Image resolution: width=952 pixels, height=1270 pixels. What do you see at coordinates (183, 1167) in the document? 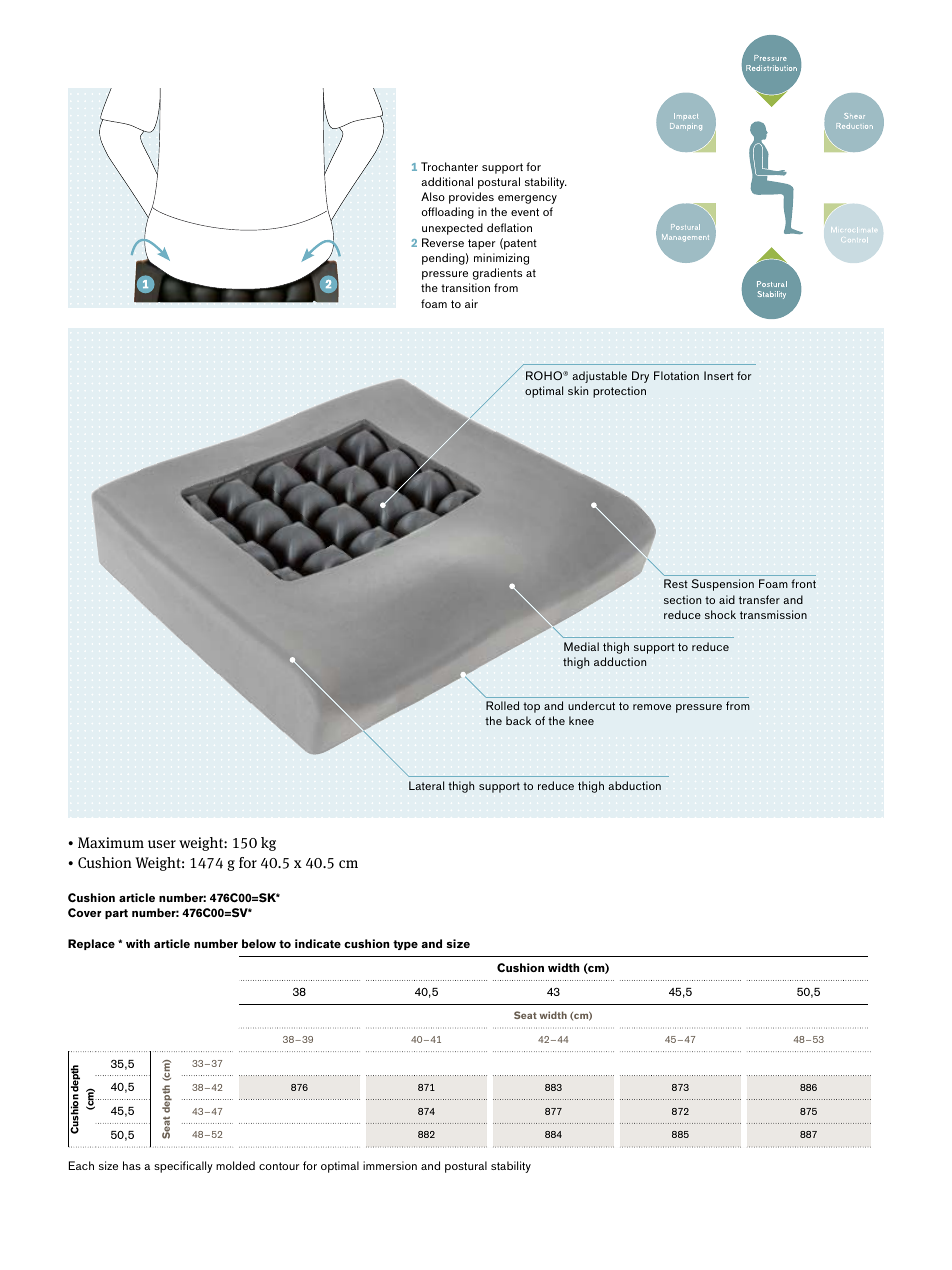
I see `specifically` at bounding box center [183, 1167].
